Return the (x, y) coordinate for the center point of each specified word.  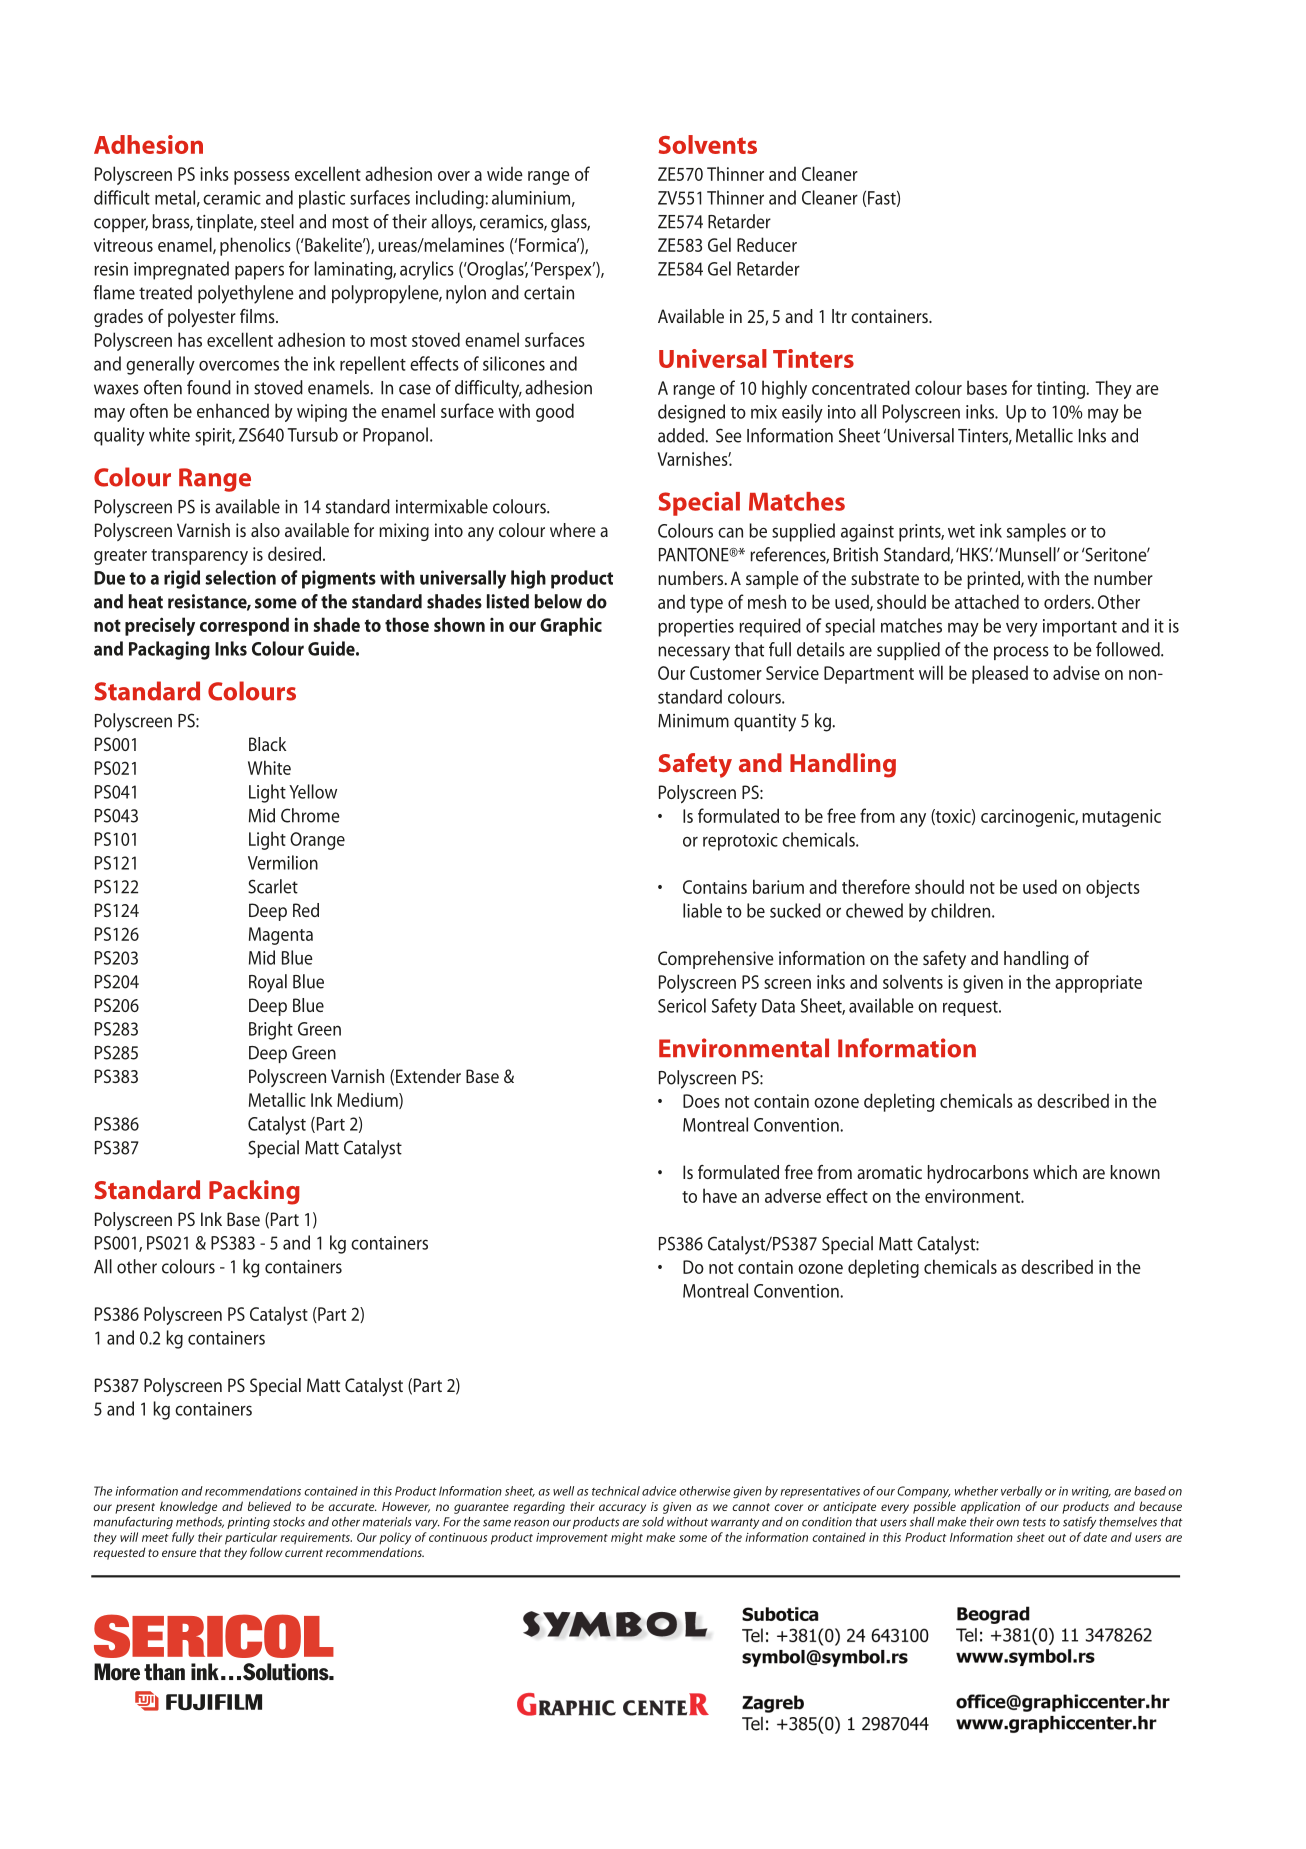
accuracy (622, 1509)
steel (277, 221)
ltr (839, 316)
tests (1034, 1522)
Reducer (767, 244)
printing (248, 1523)
